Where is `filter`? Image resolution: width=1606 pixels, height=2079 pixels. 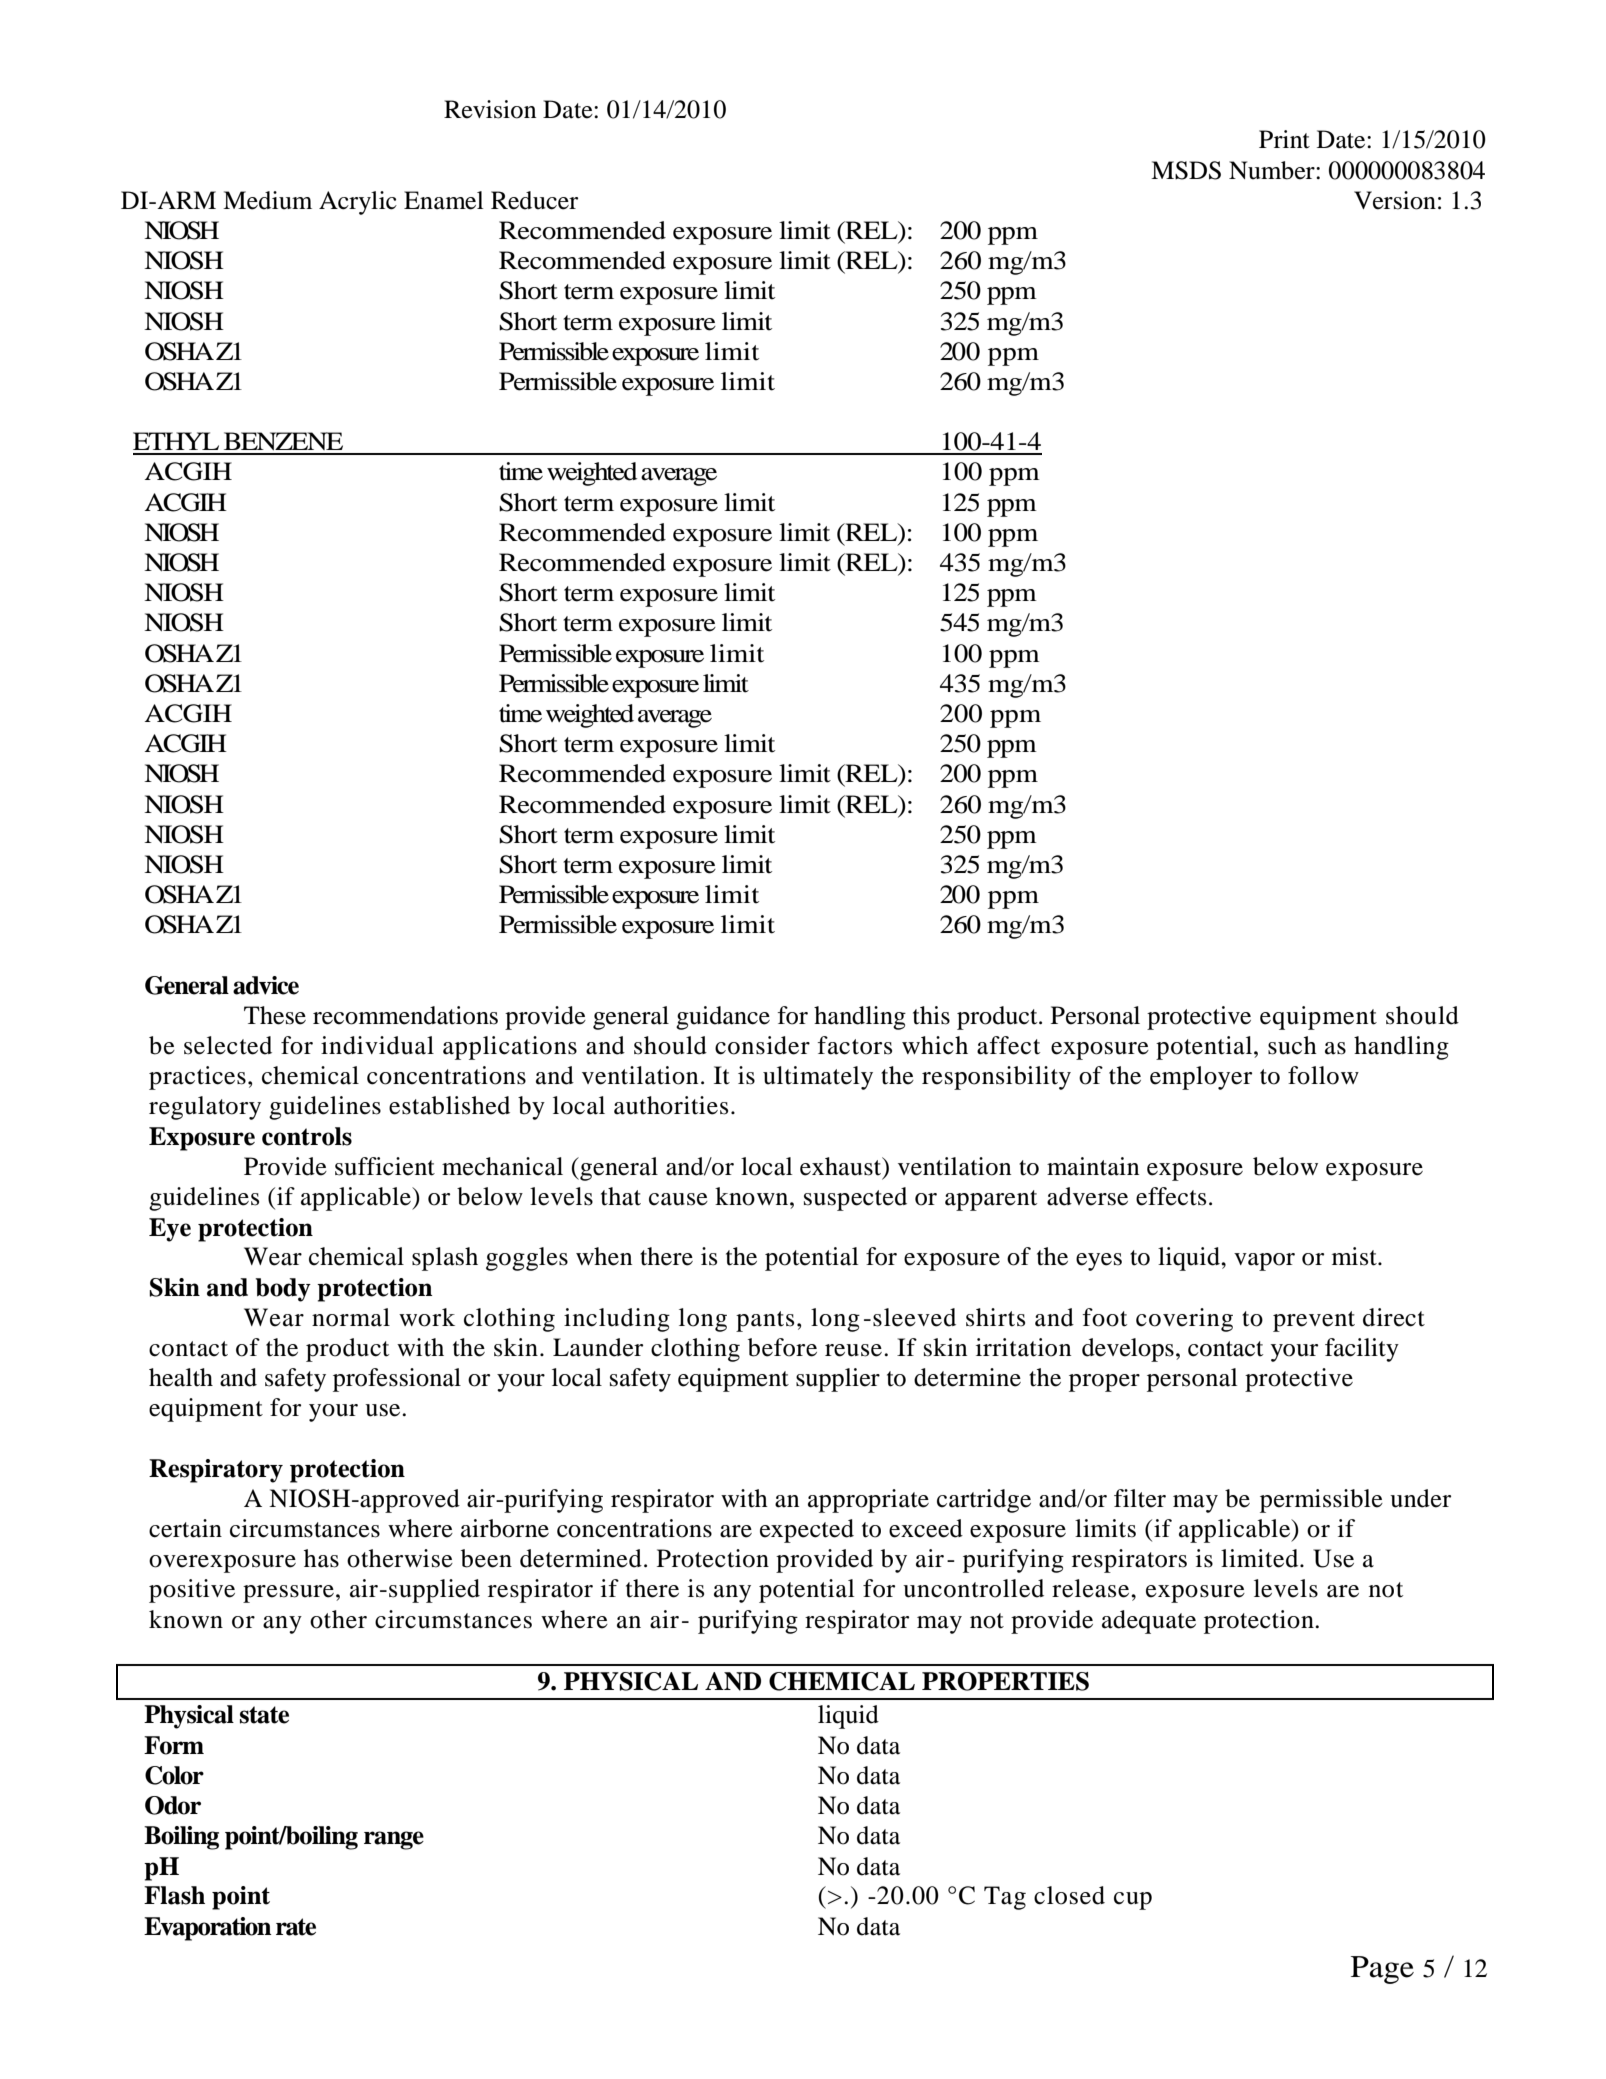
filter is located at coordinates (1140, 1498).
